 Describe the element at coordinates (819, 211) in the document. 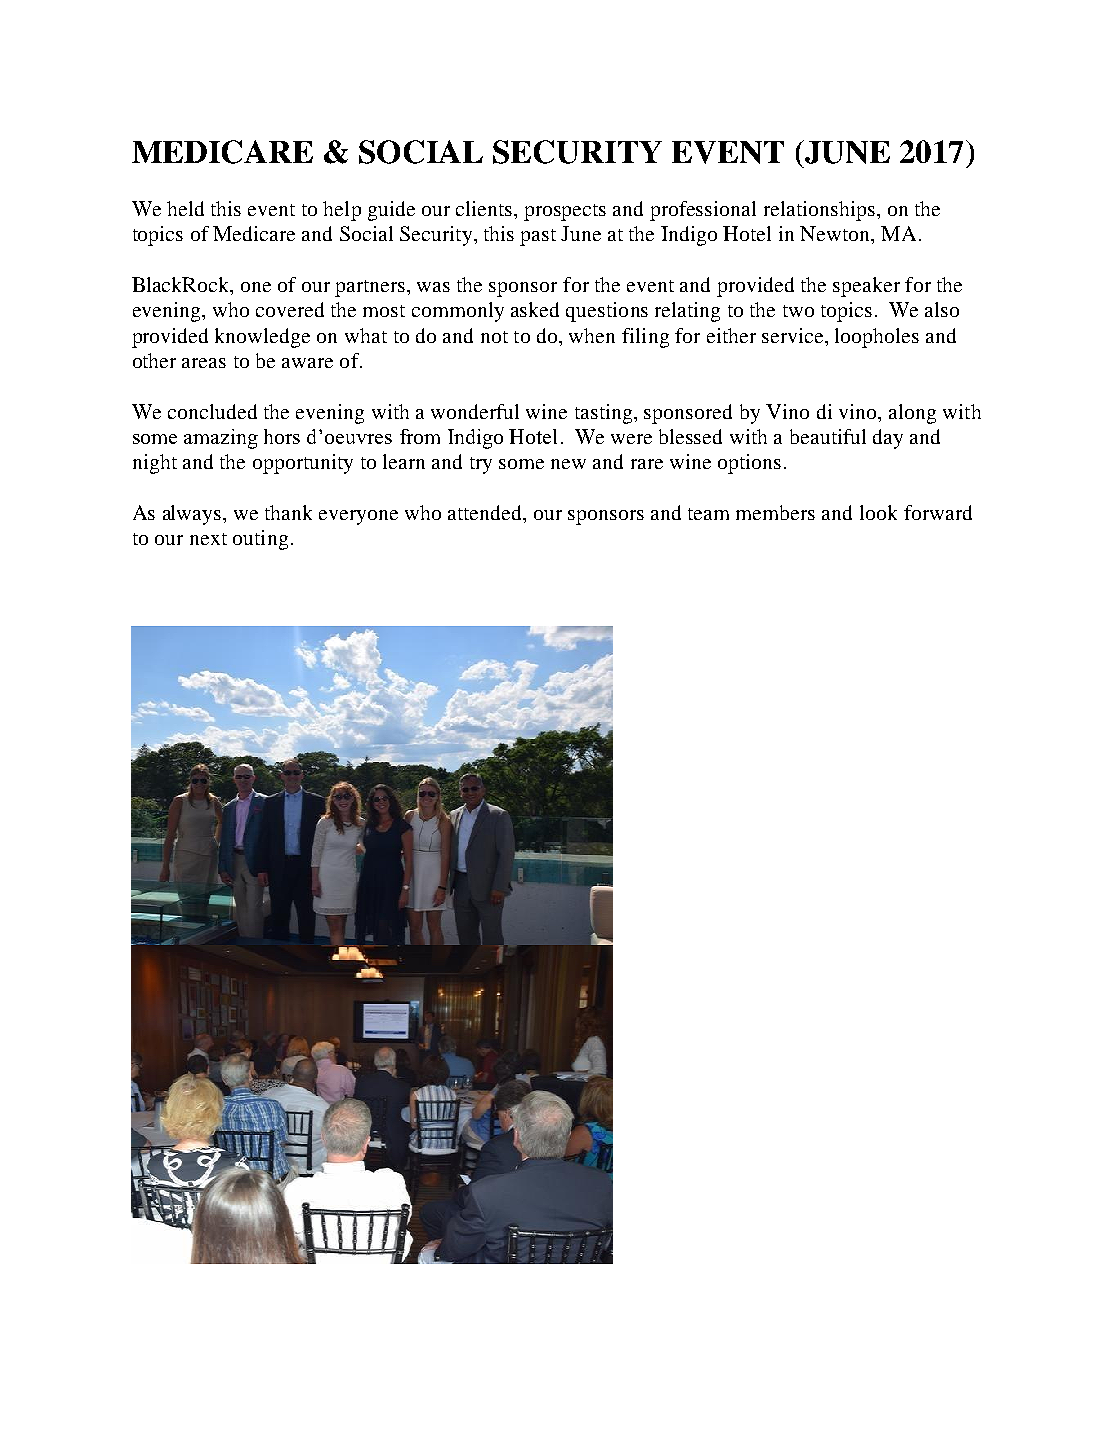

I see `relationships` at that location.
